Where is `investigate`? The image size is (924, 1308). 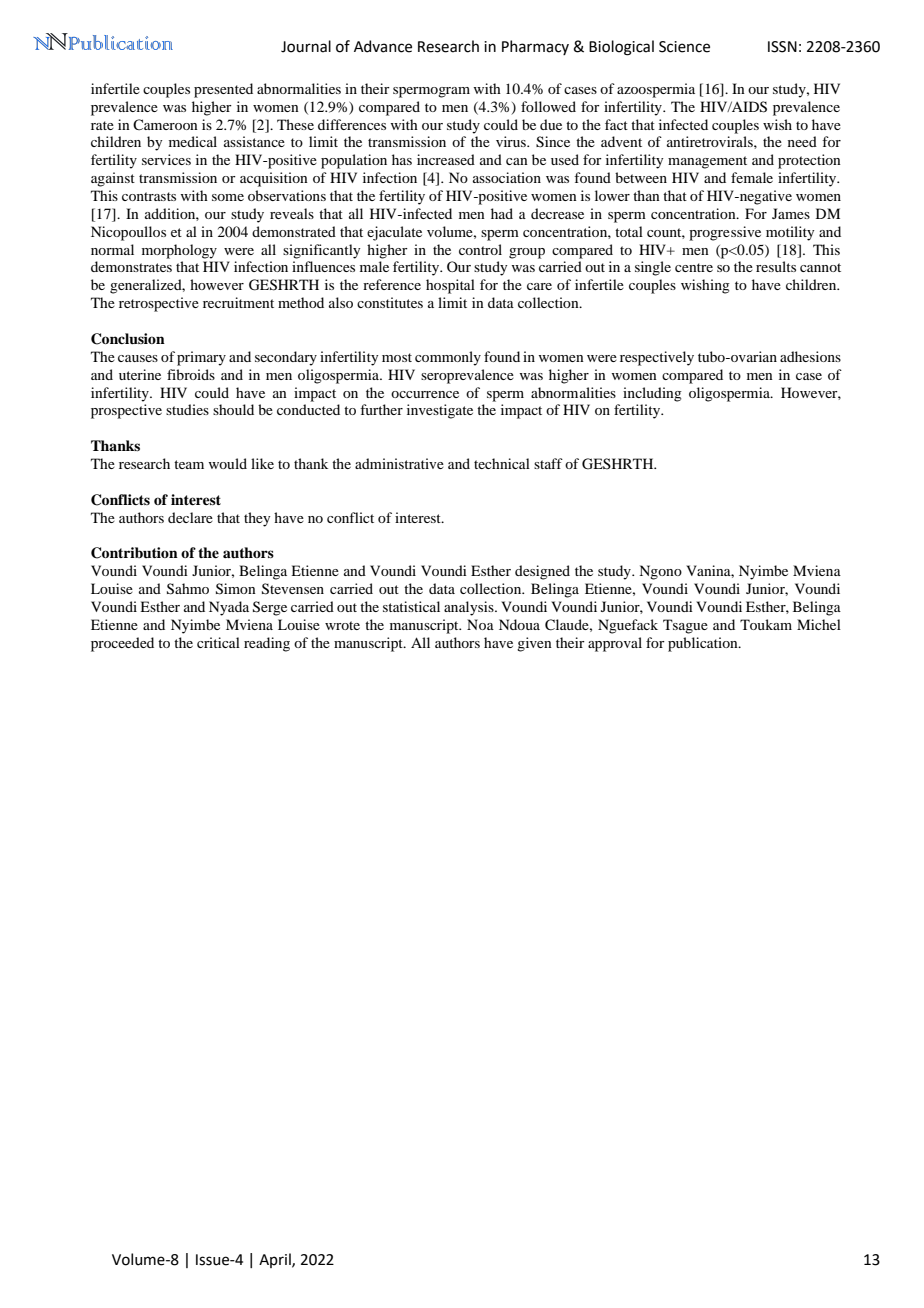 investigate is located at coordinates (440, 411).
